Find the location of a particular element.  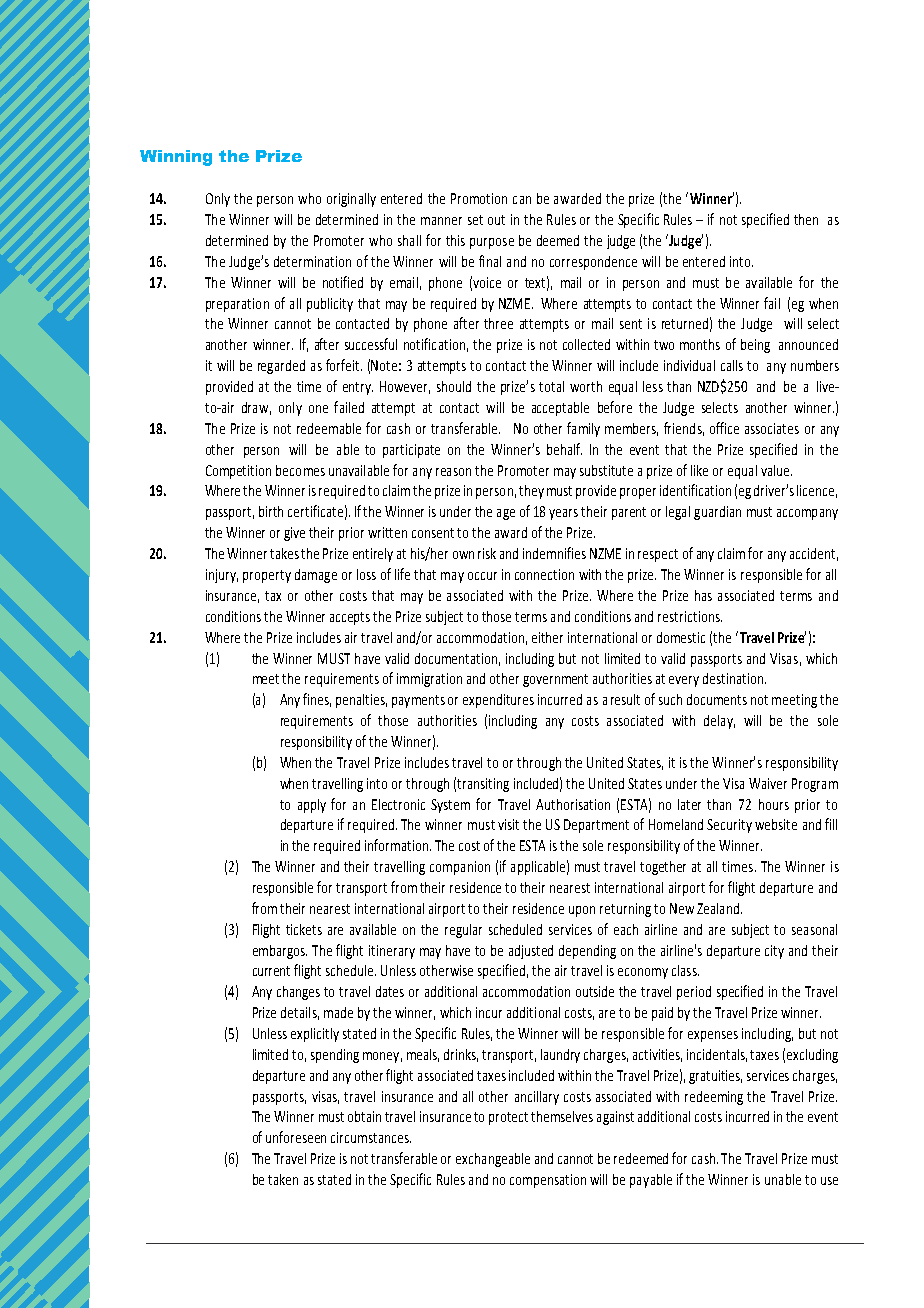

destination is located at coordinates (734, 678).
